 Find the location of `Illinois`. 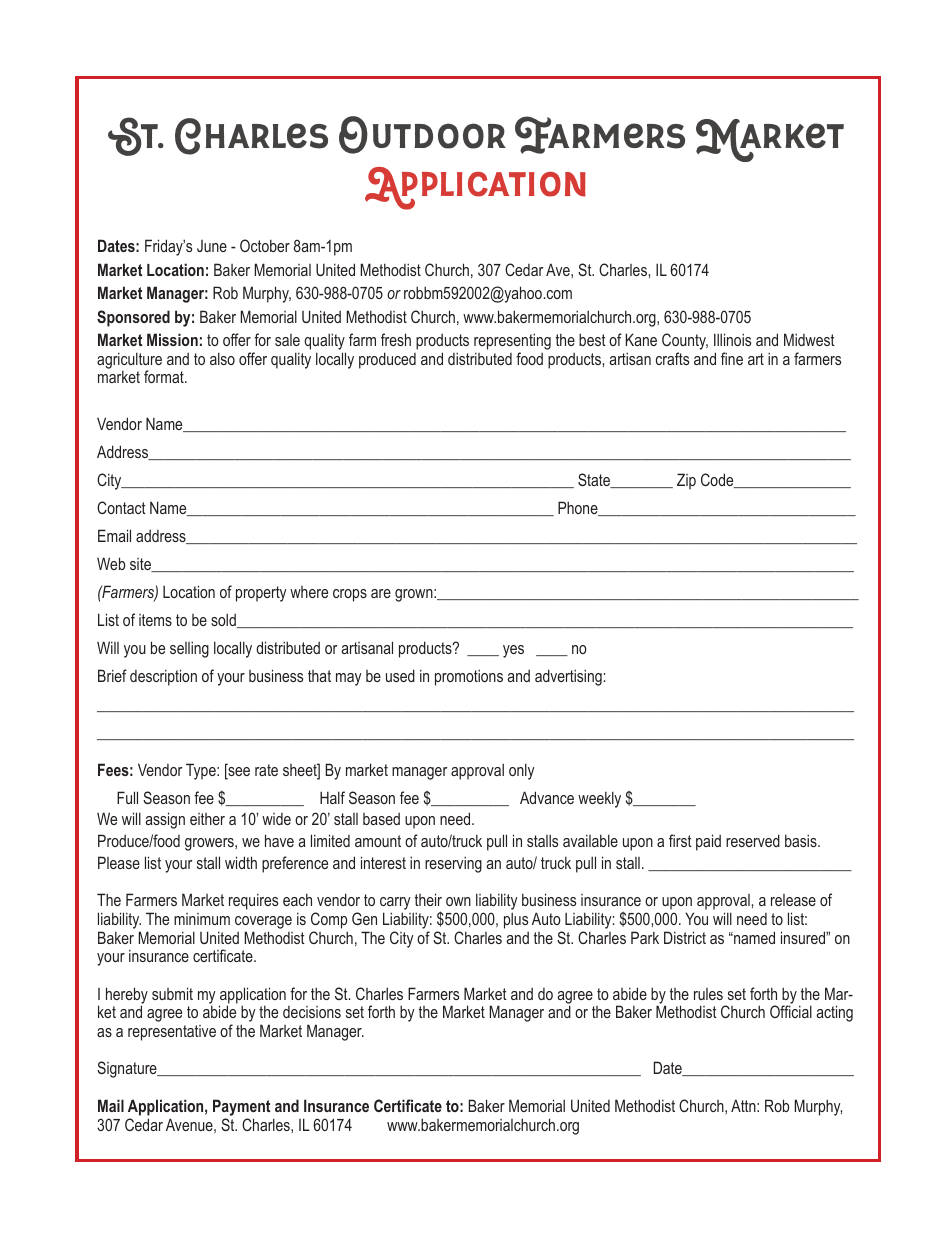

Illinois is located at coordinates (732, 339).
